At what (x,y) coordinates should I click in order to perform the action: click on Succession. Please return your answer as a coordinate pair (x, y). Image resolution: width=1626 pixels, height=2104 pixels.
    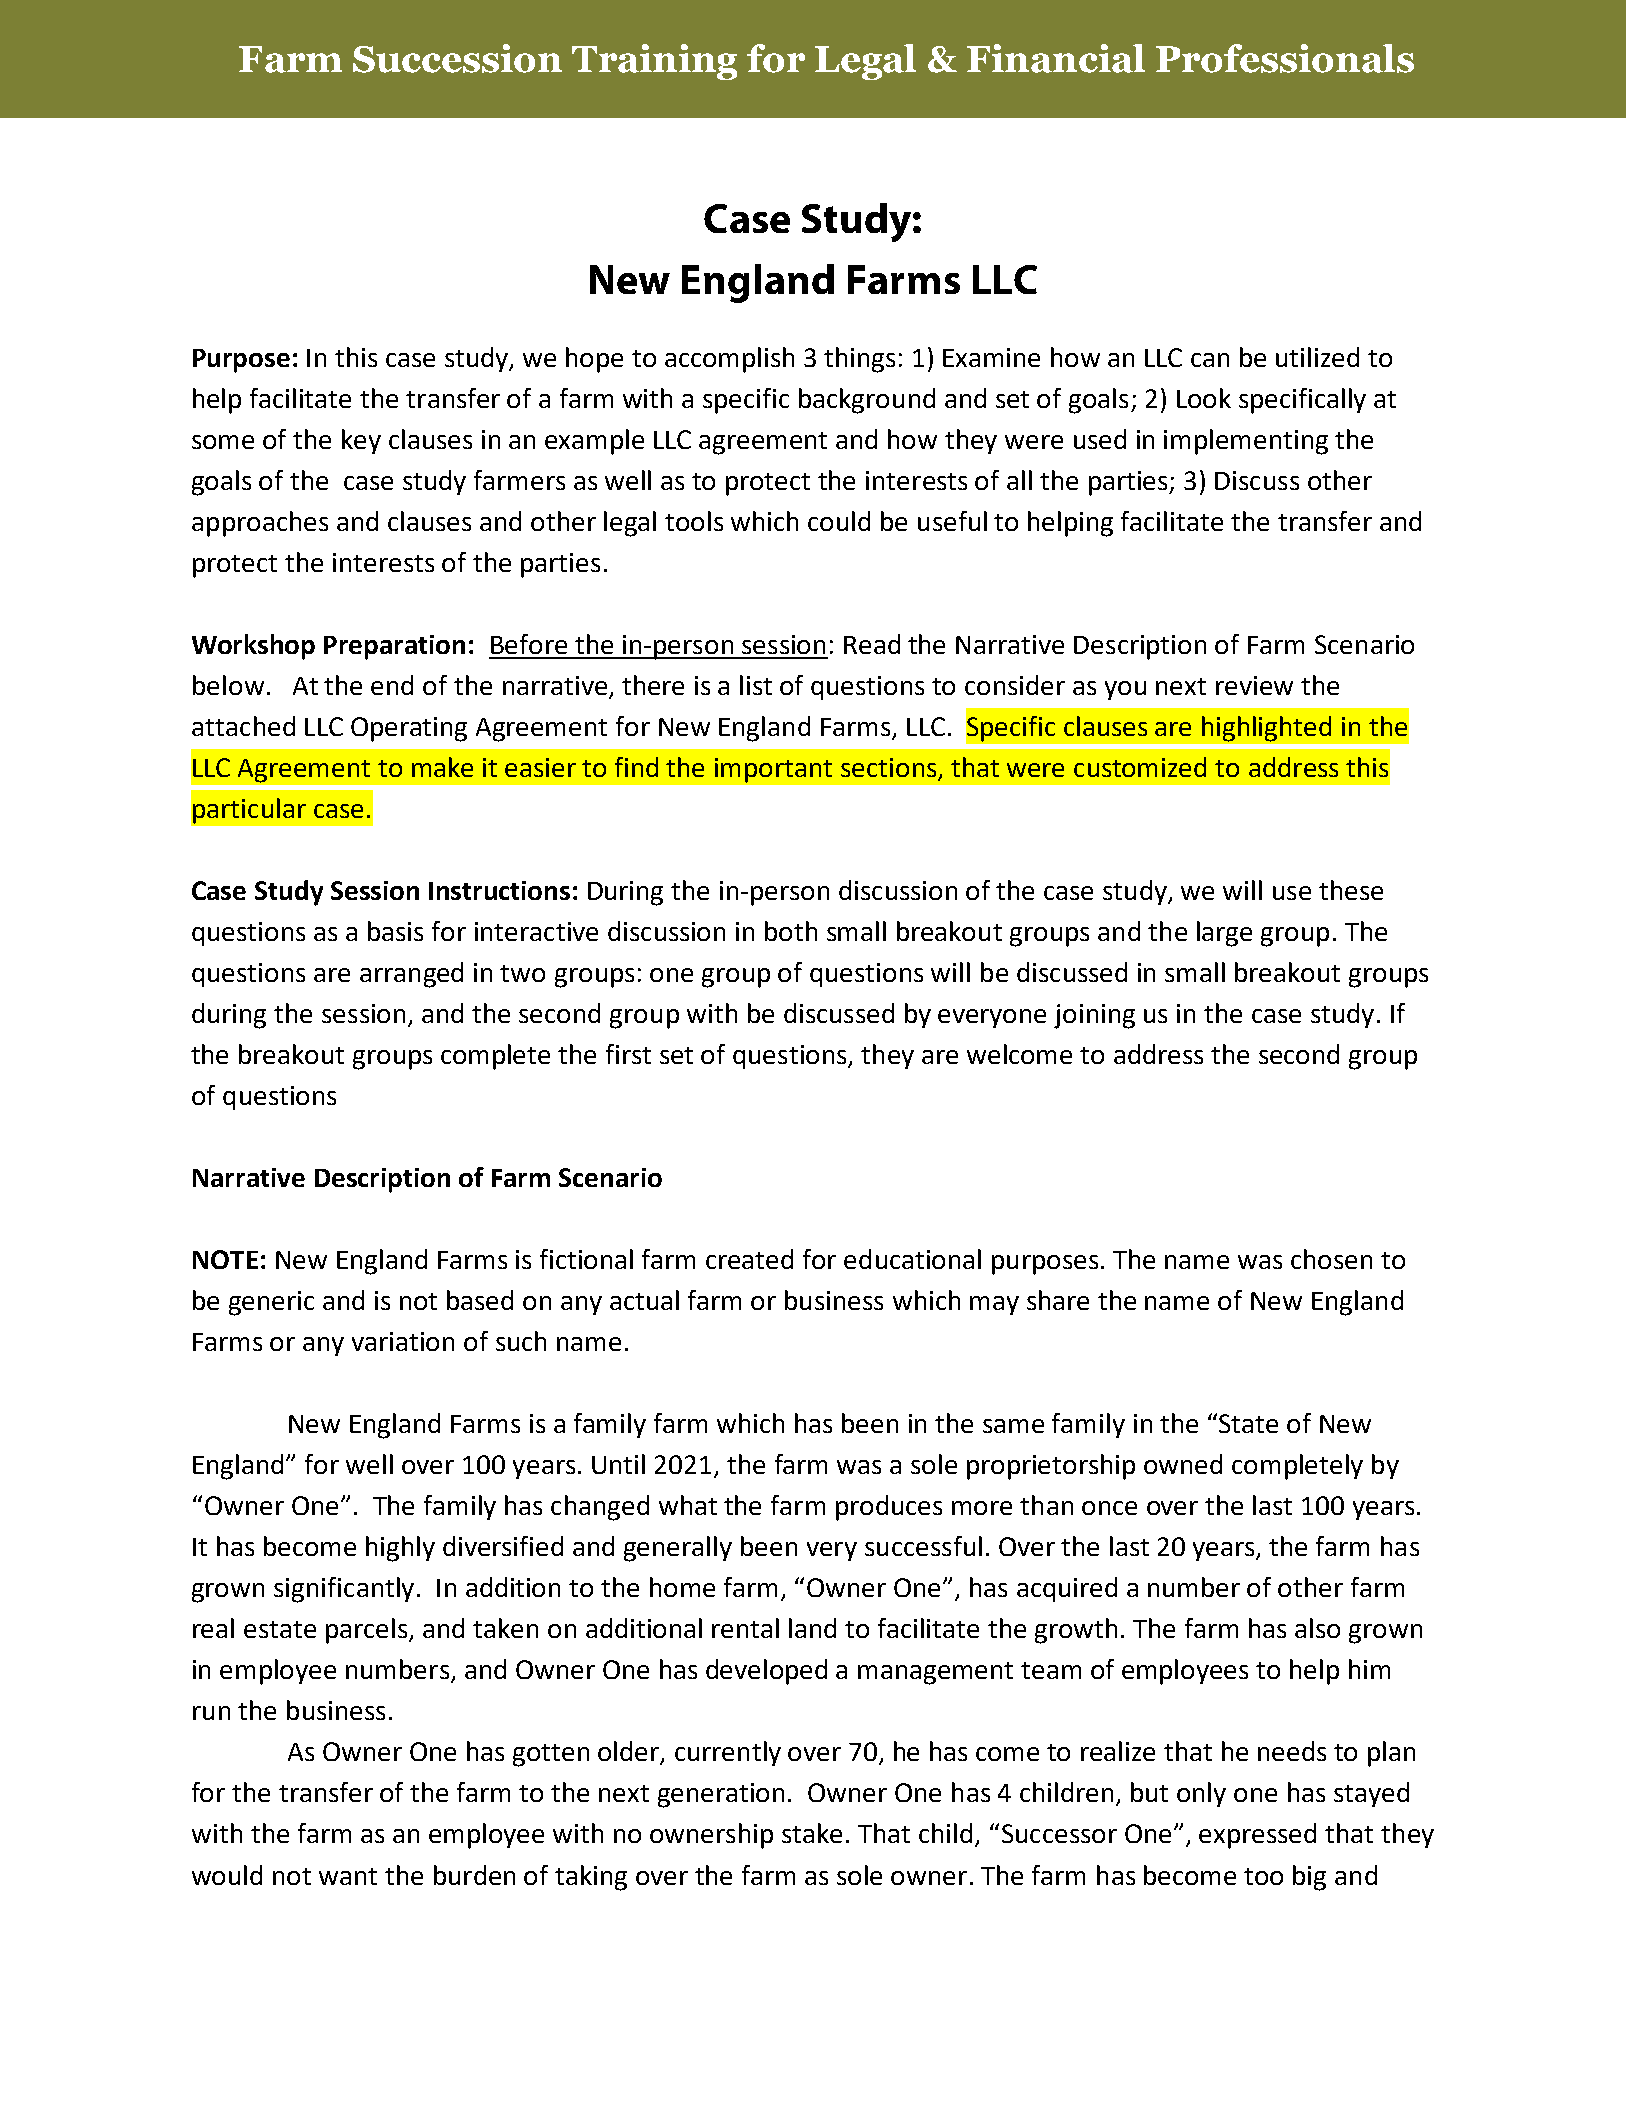
    Looking at the image, I should click on (457, 58).
